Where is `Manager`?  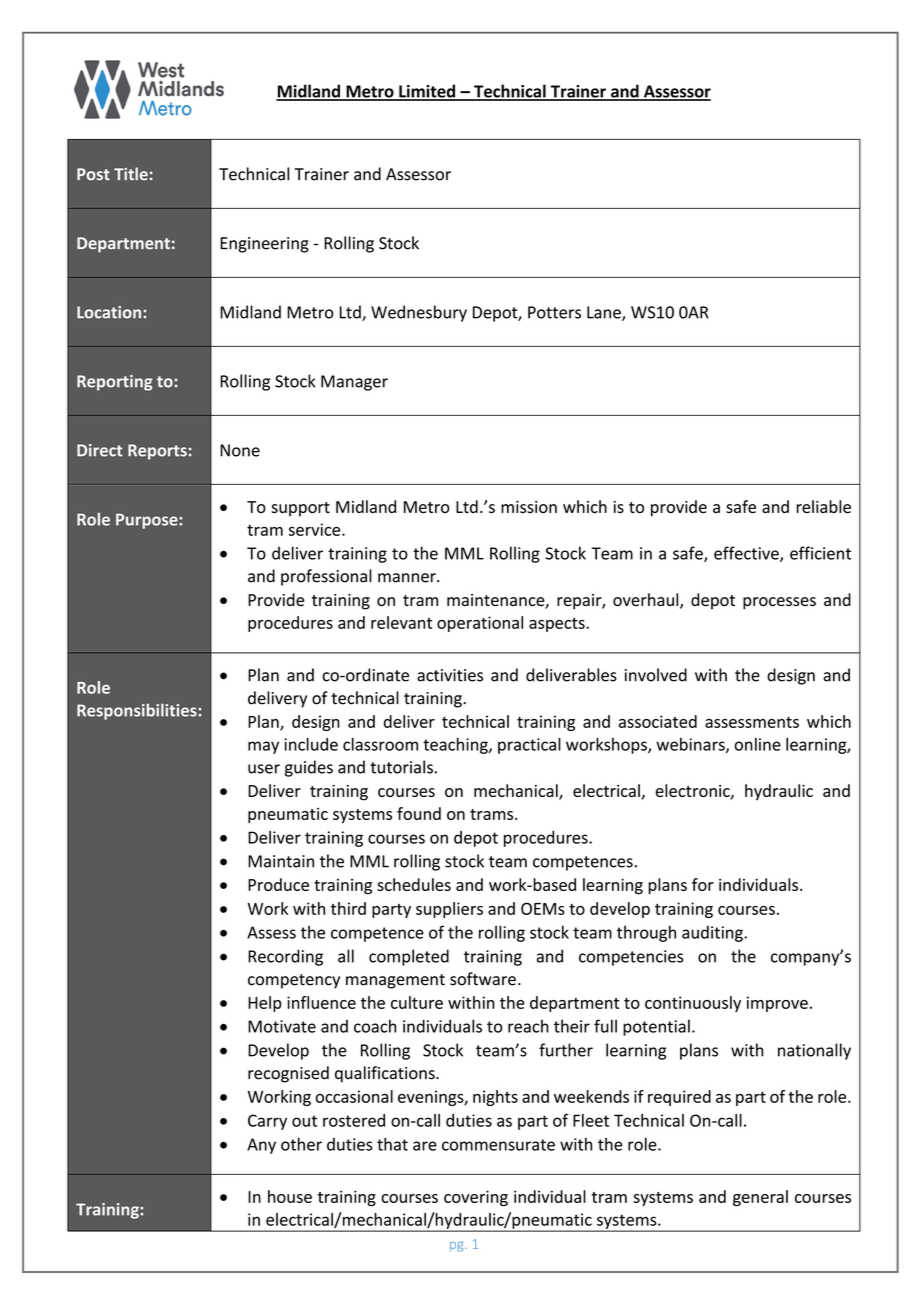 Manager is located at coordinates (354, 383).
